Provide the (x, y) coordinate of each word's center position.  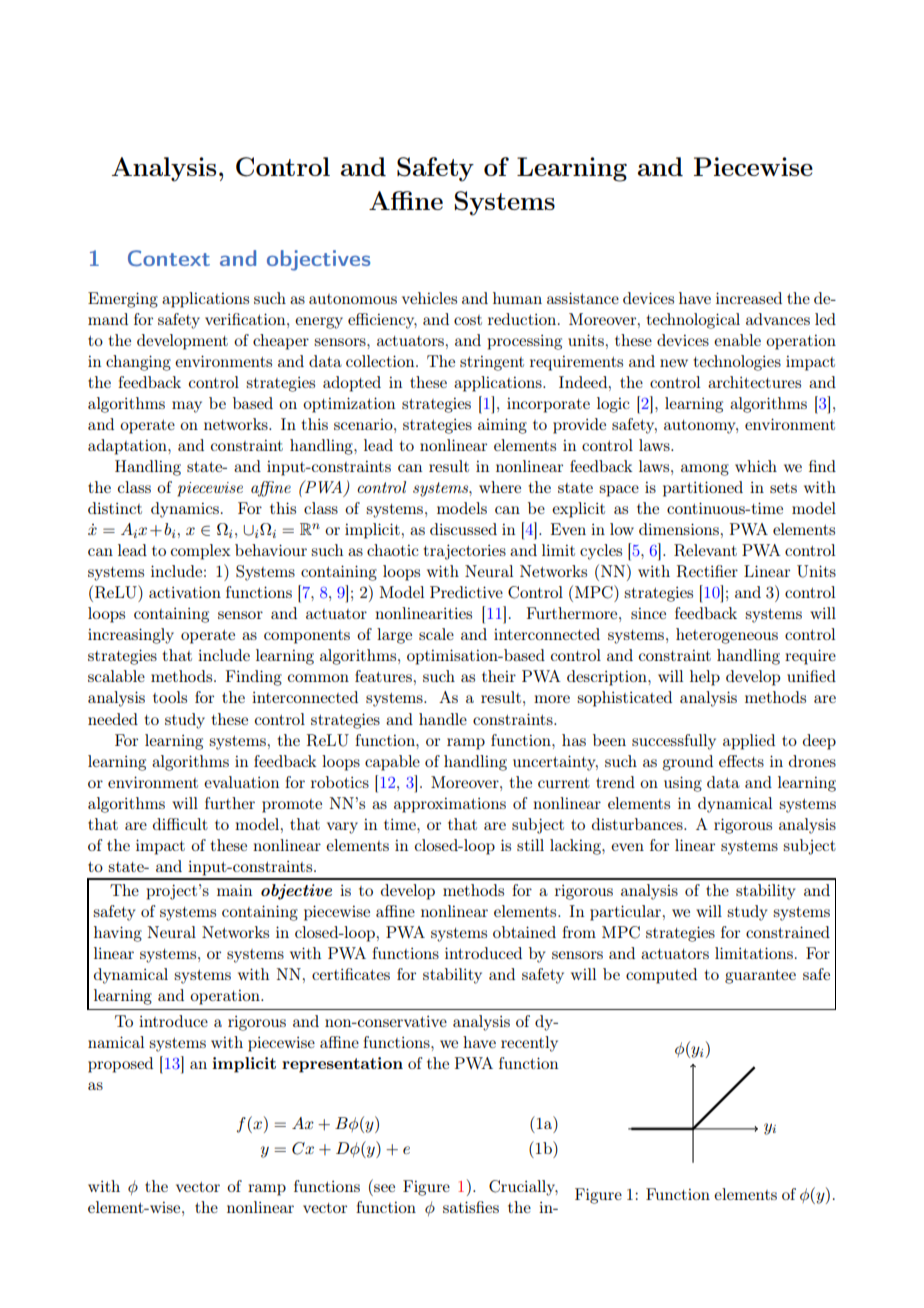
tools (170, 697)
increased (749, 298)
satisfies (471, 1207)
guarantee (760, 977)
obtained (524, 932)
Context (169, 258)
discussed (463, 529)
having (118, 934)
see (384, 1188)
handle (443, 719)
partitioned (703, 489)
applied (749, 742)
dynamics (185, 510)
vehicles (429, 298)
